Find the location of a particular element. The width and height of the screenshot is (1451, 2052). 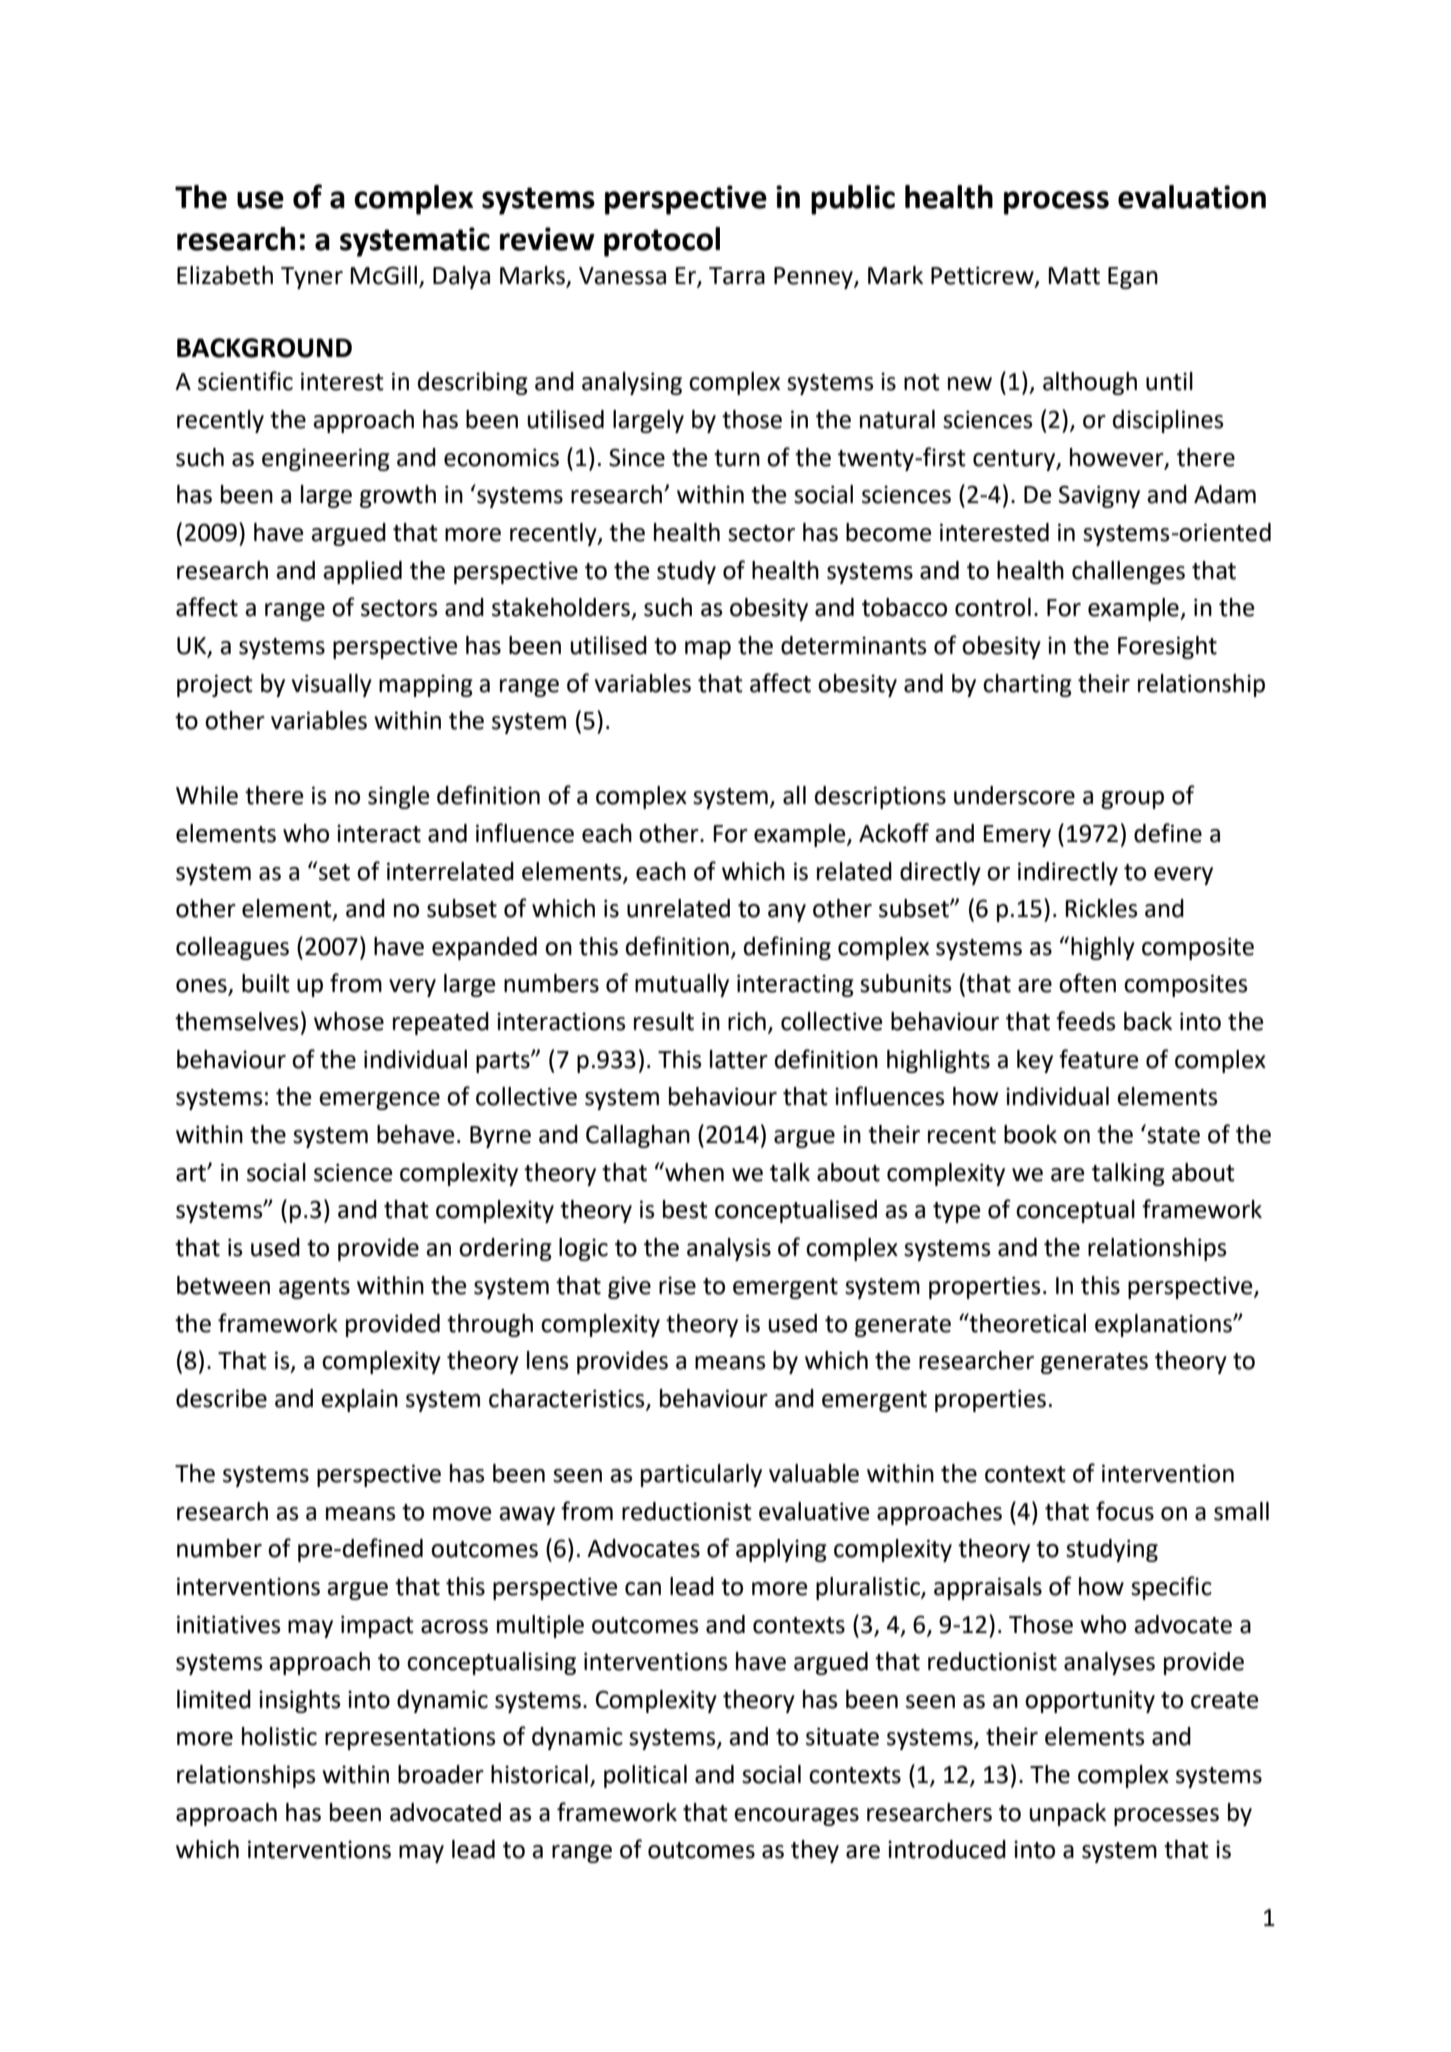

Elizabeth is located at coordinates (225, 275).
